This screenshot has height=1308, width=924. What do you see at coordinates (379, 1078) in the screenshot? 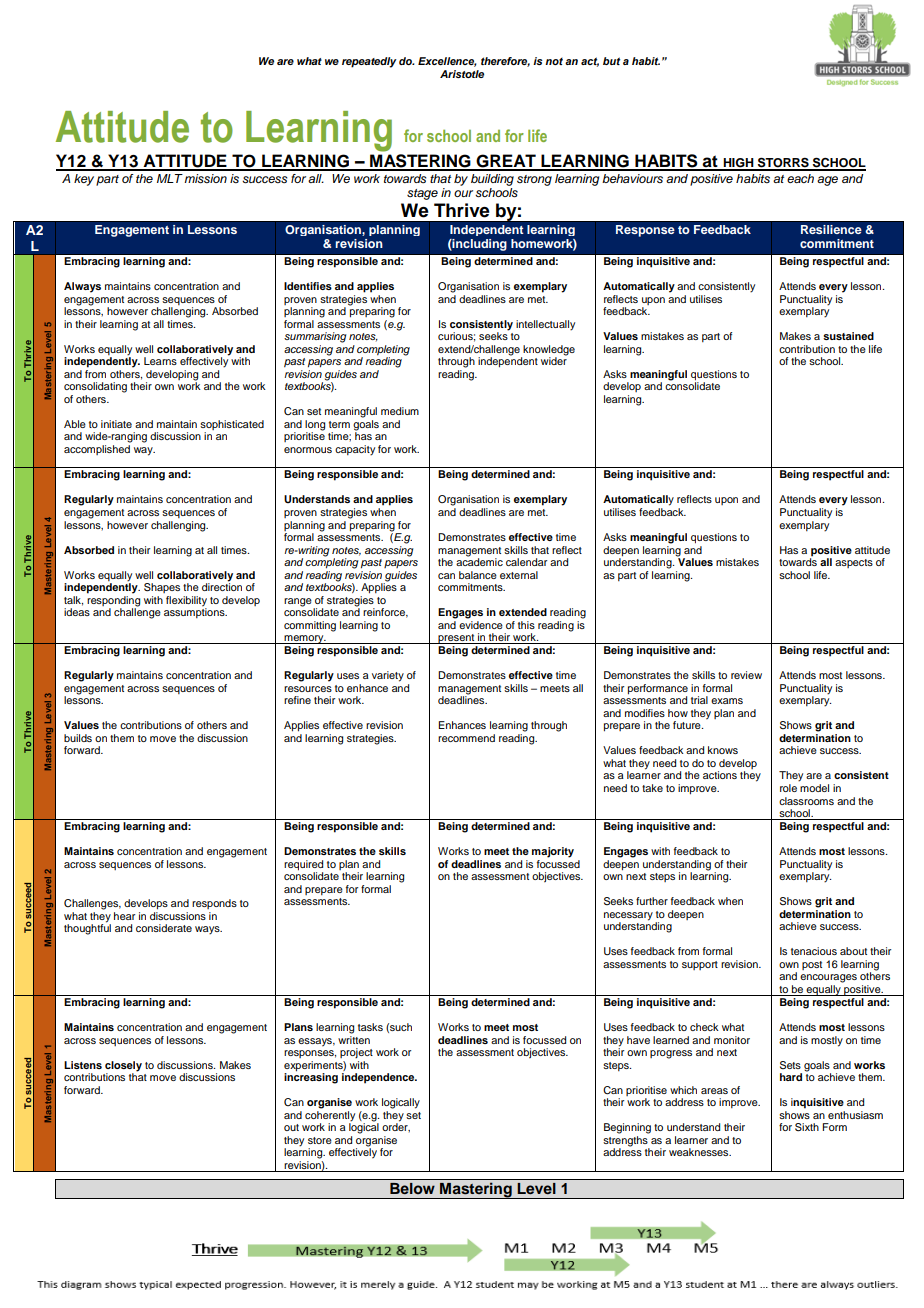
I see `independence` at bounding box center [379, 1078].
